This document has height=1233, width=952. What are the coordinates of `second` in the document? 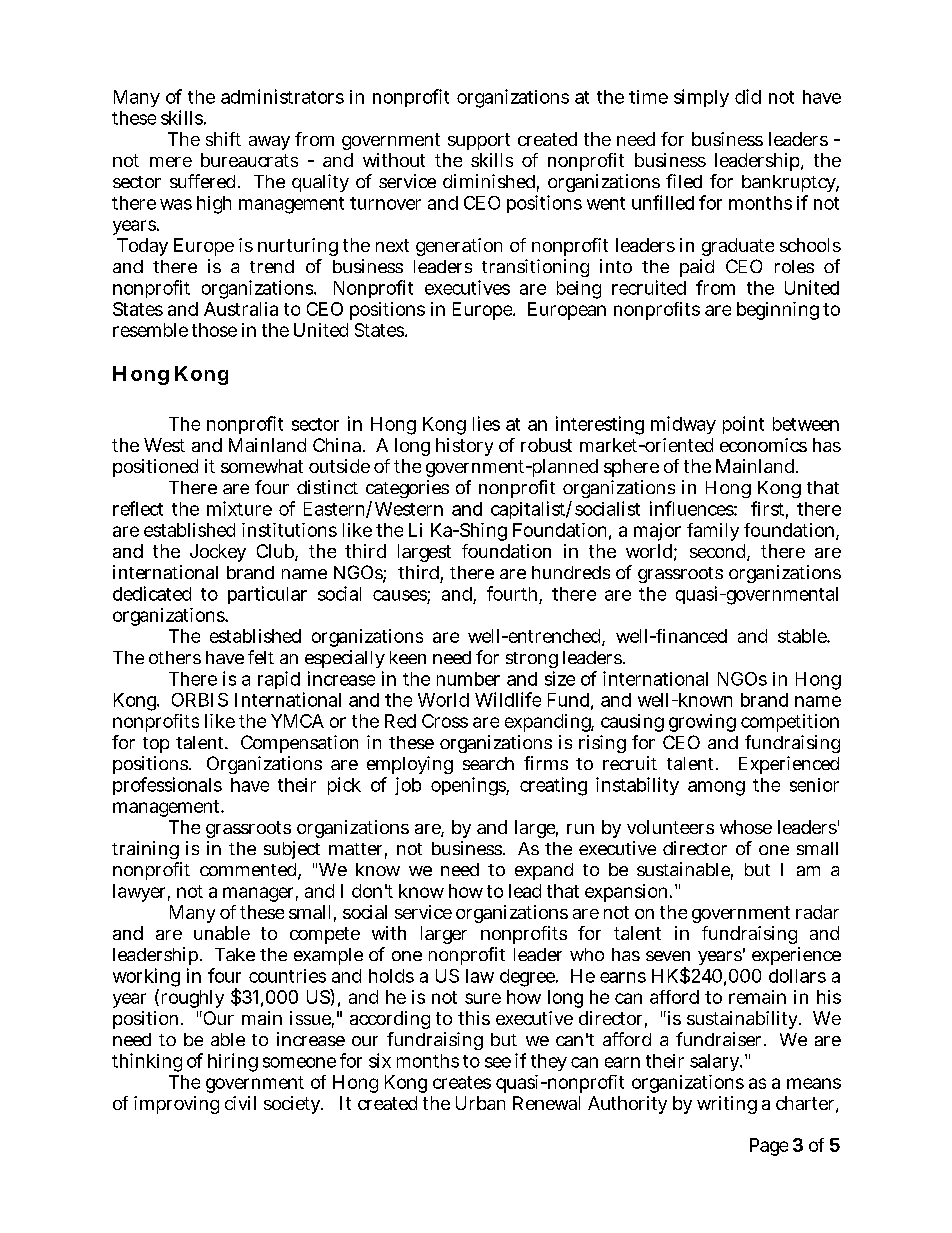 It's located at (717, 551).
